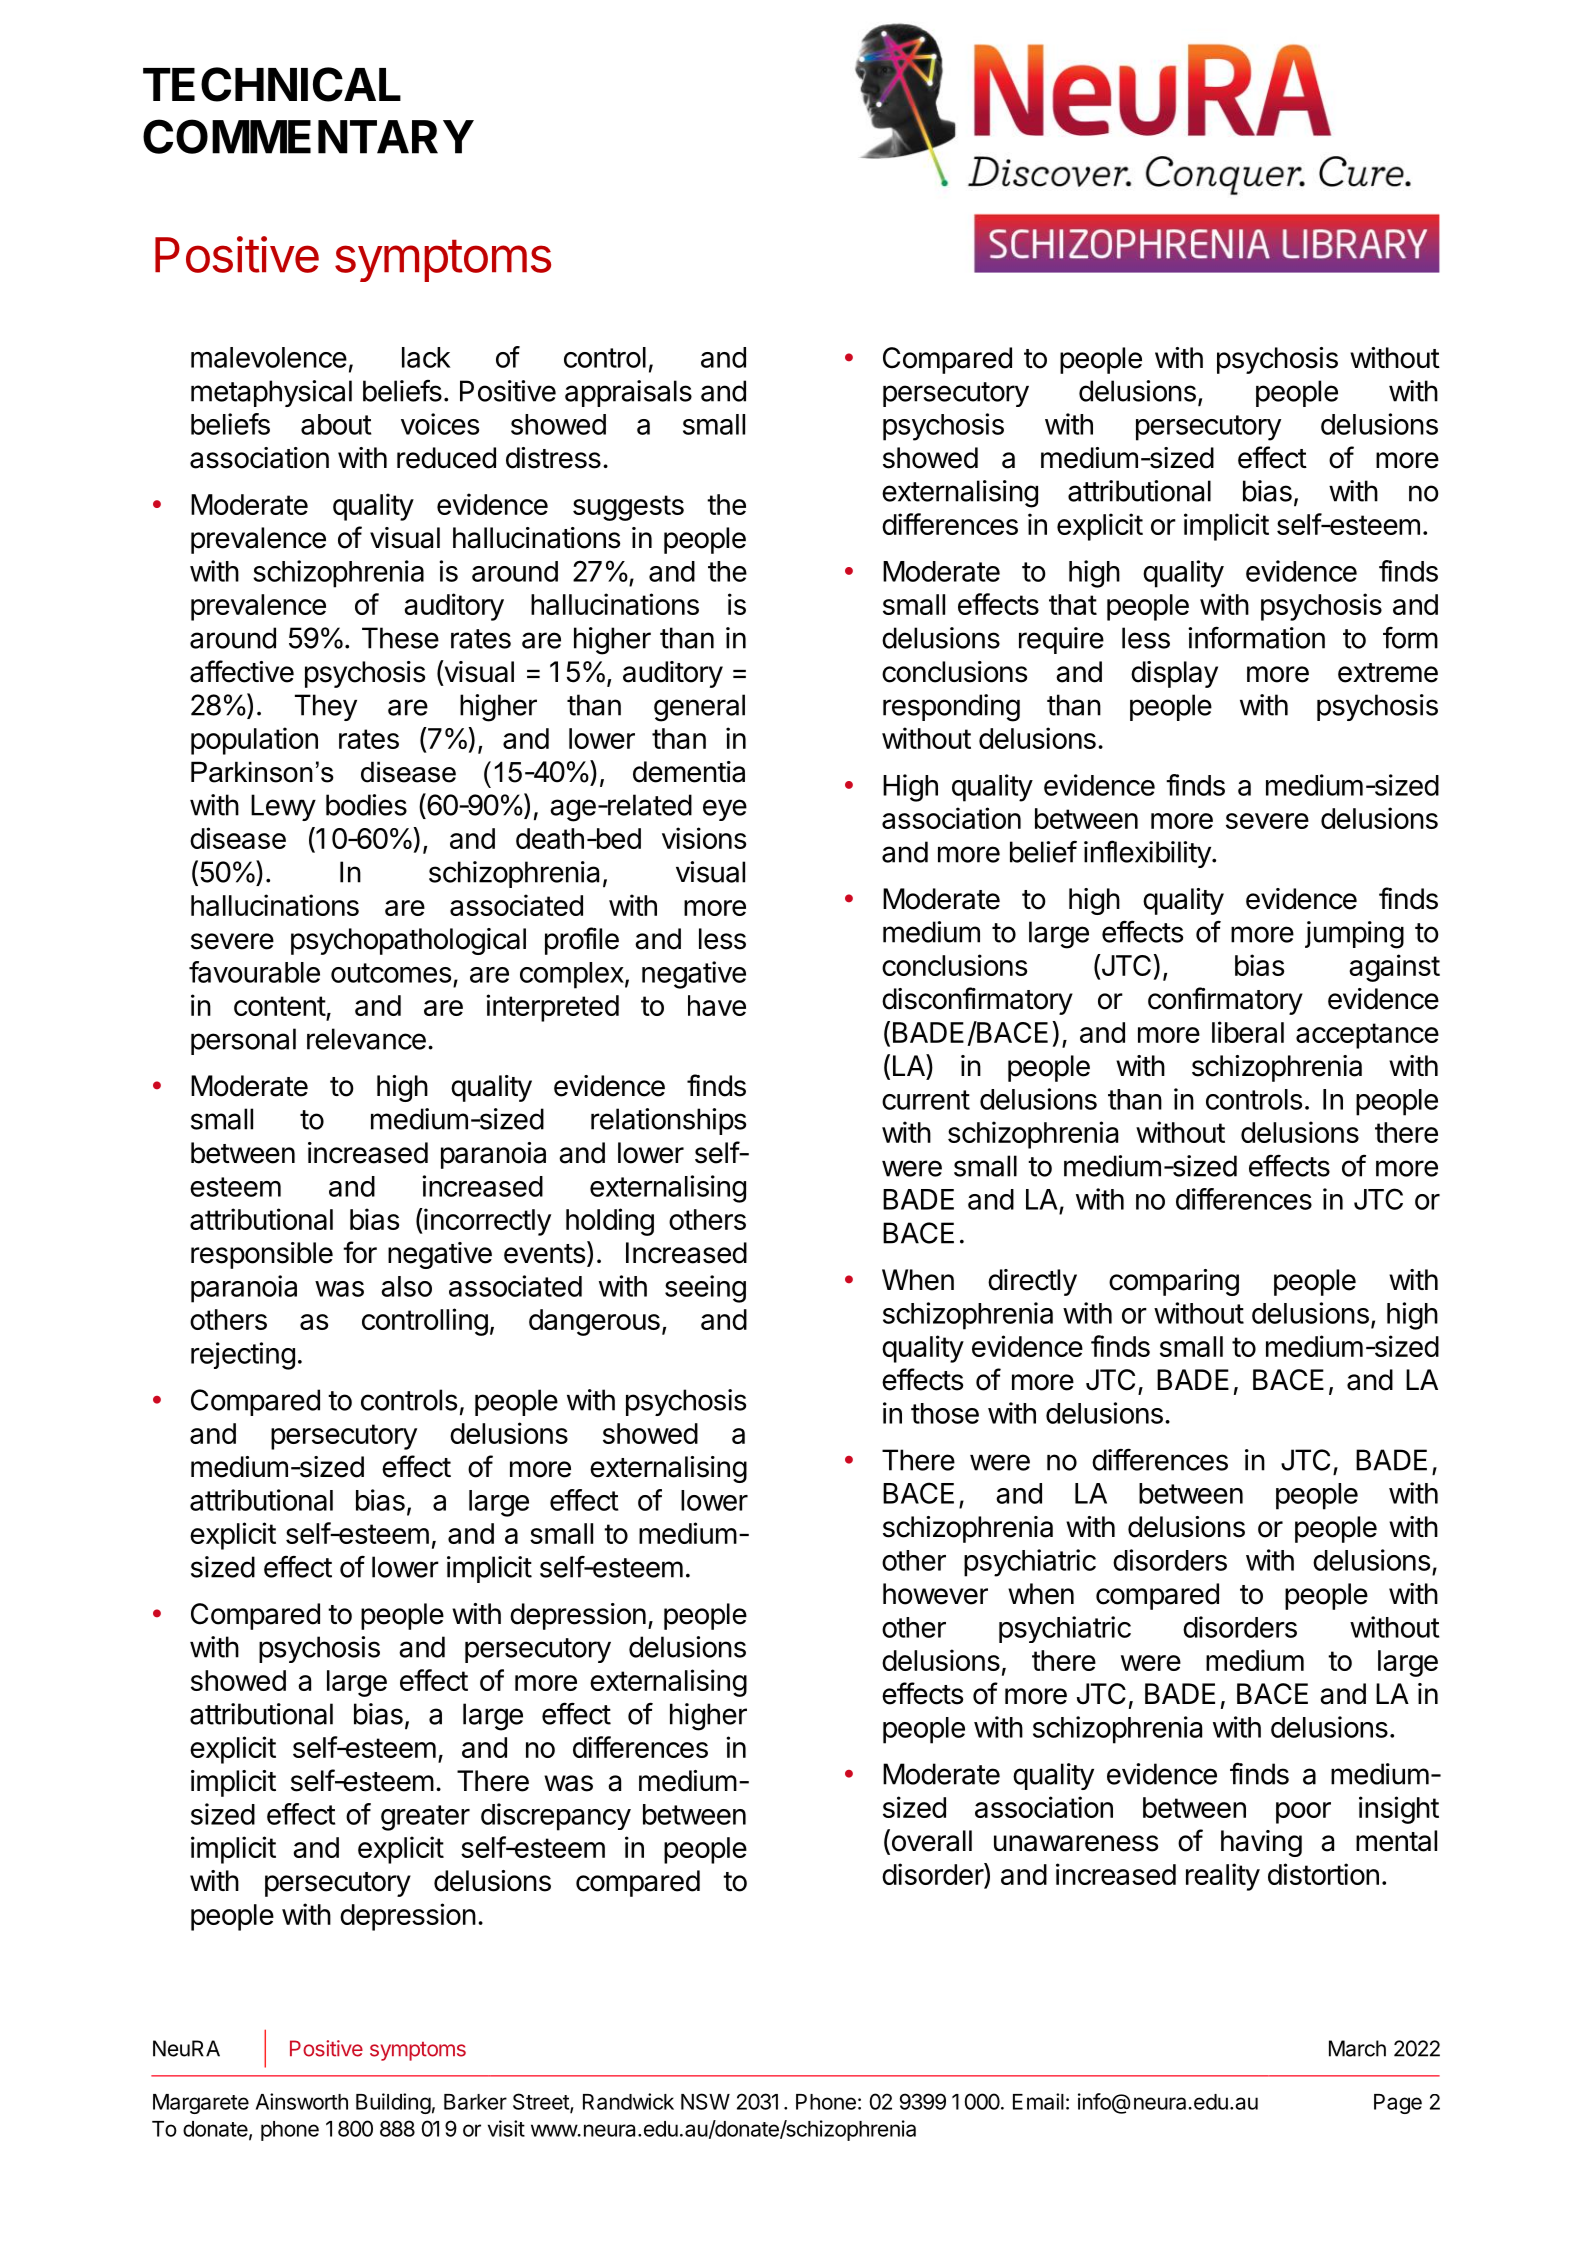 Image resolution: width=1590 pixels, height=2250 pixels. What do you see at coordinates (725, 810) in the screenshot?
I see `eye` at bounding box center [725, 810].
